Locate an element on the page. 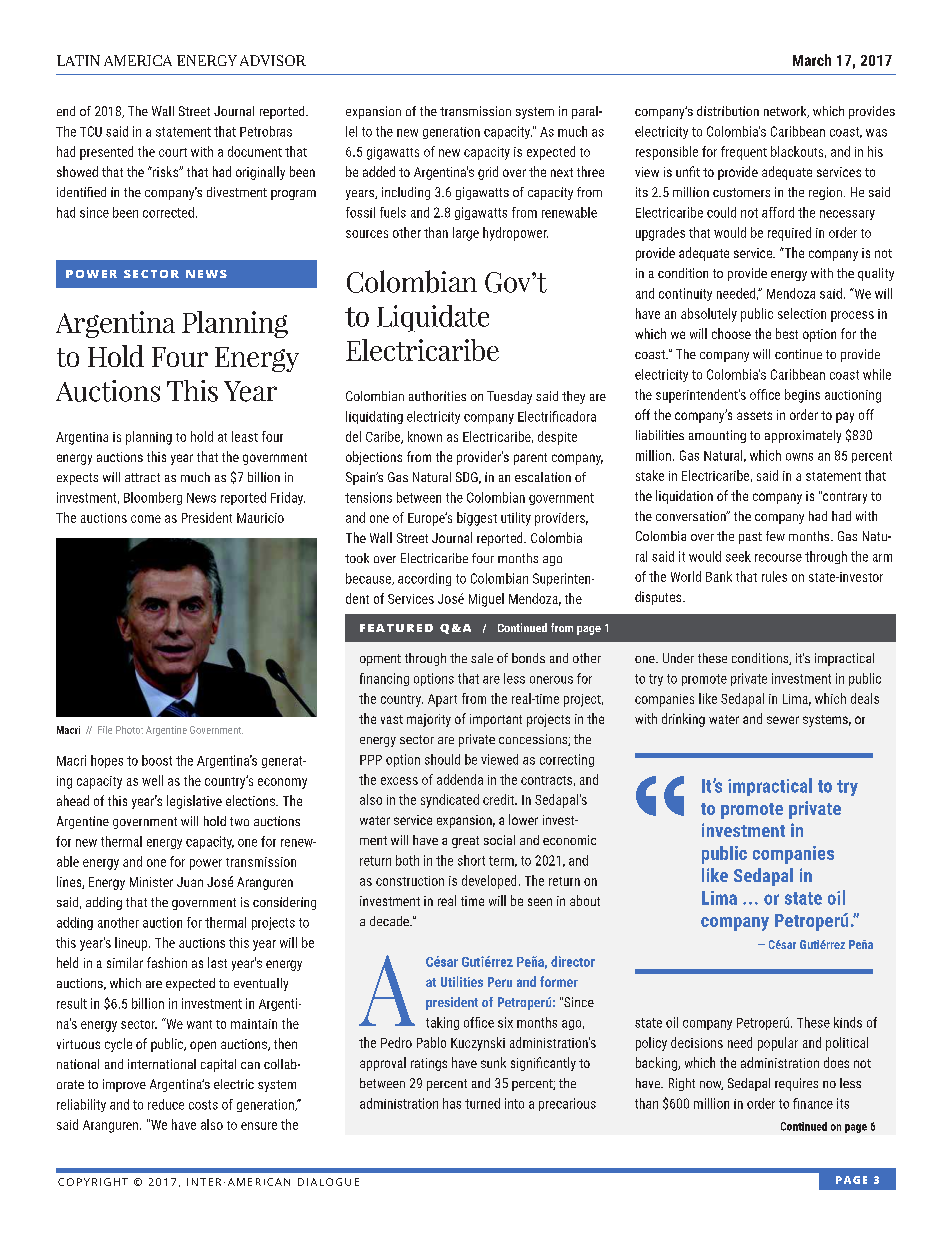  least is located at coordinates (245, 436).
